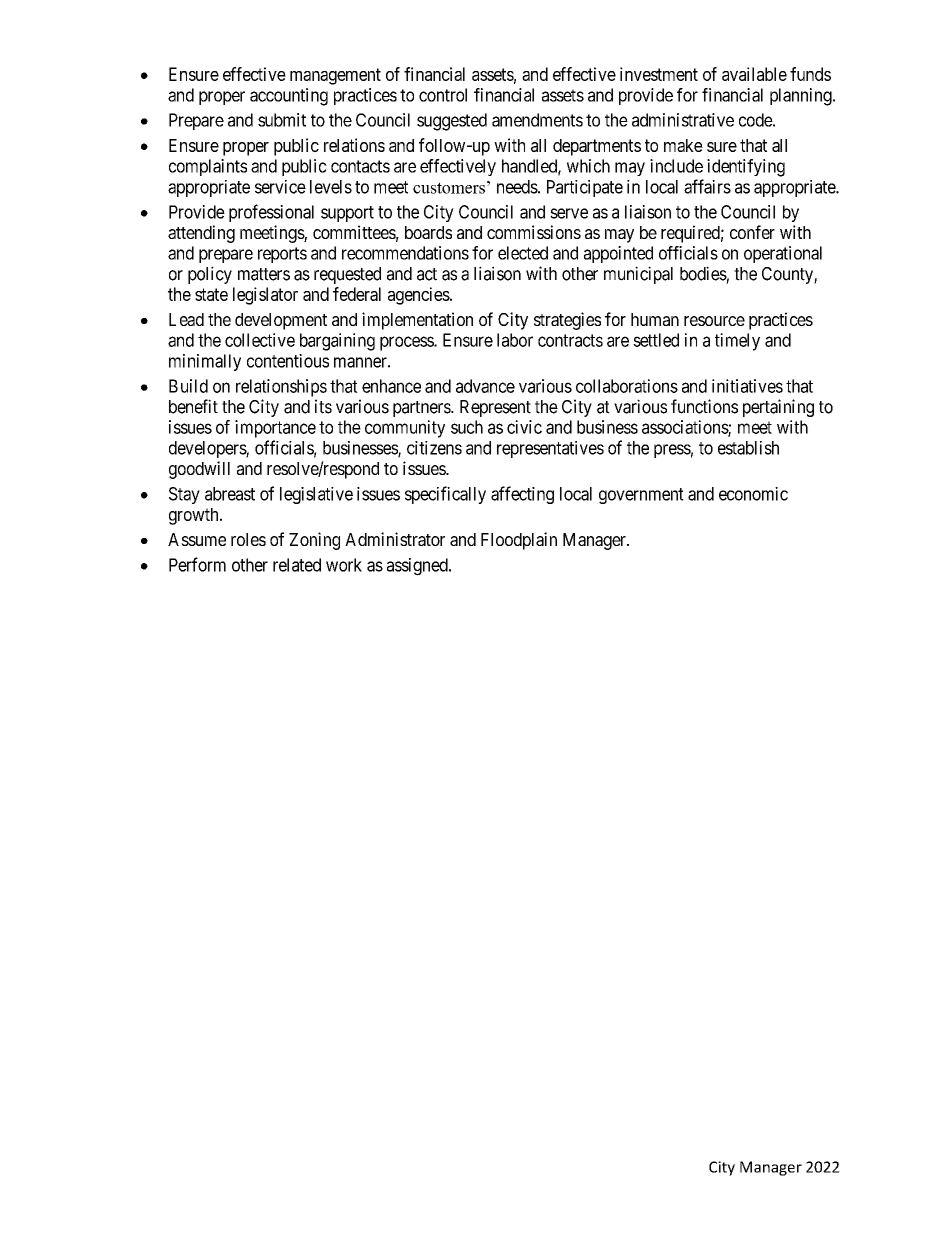 This screenshot has width=952, height=1233. What do you see at coordinates (567, 321) in the screenshot?
I see `strategies` at bounding box center [567, 321].
